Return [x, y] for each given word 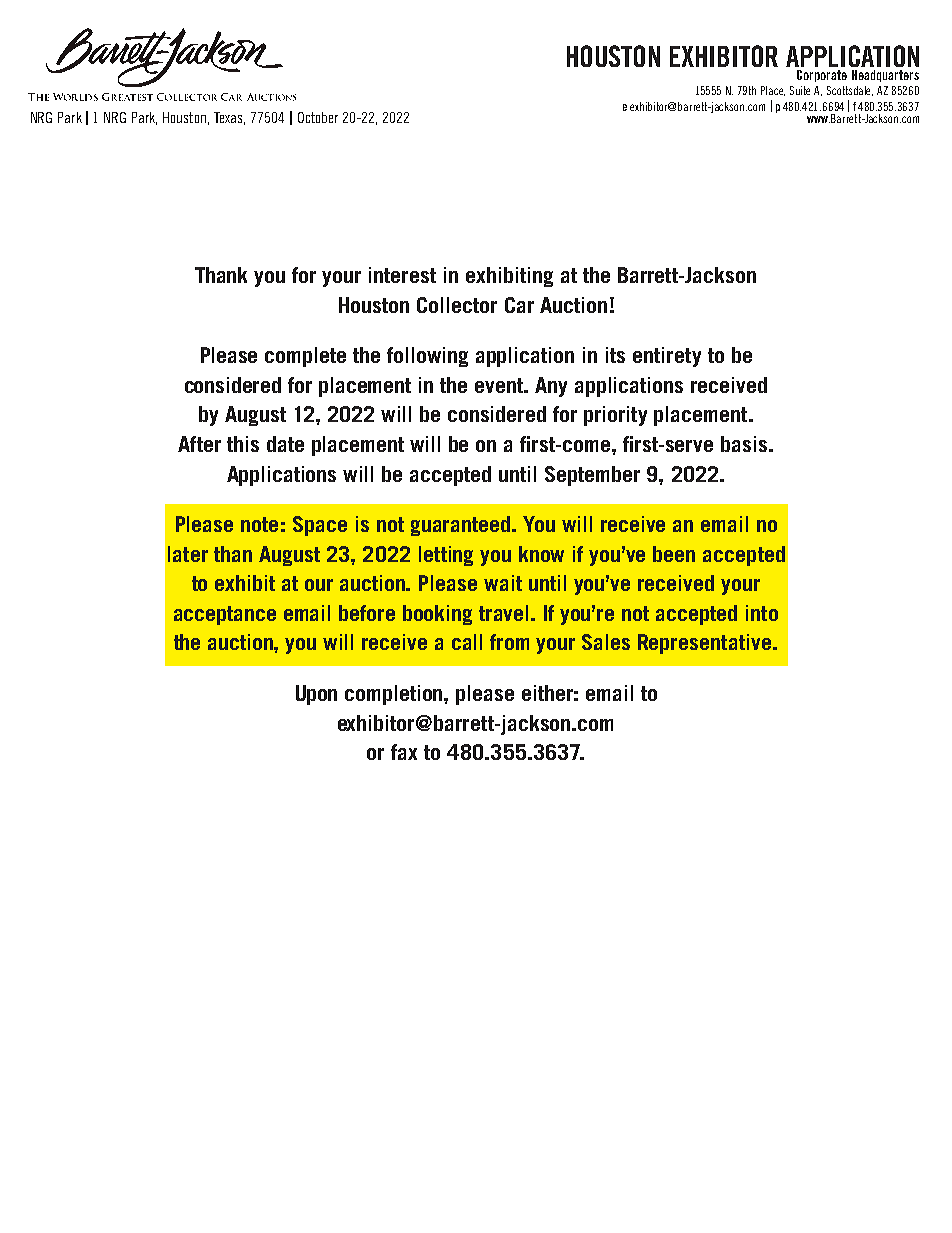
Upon [316, 695]
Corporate [822, 76]
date [285, 444]
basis [745, 444]
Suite [800, 90]
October [318, 117]
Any [551, 387]
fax [404, 752]
